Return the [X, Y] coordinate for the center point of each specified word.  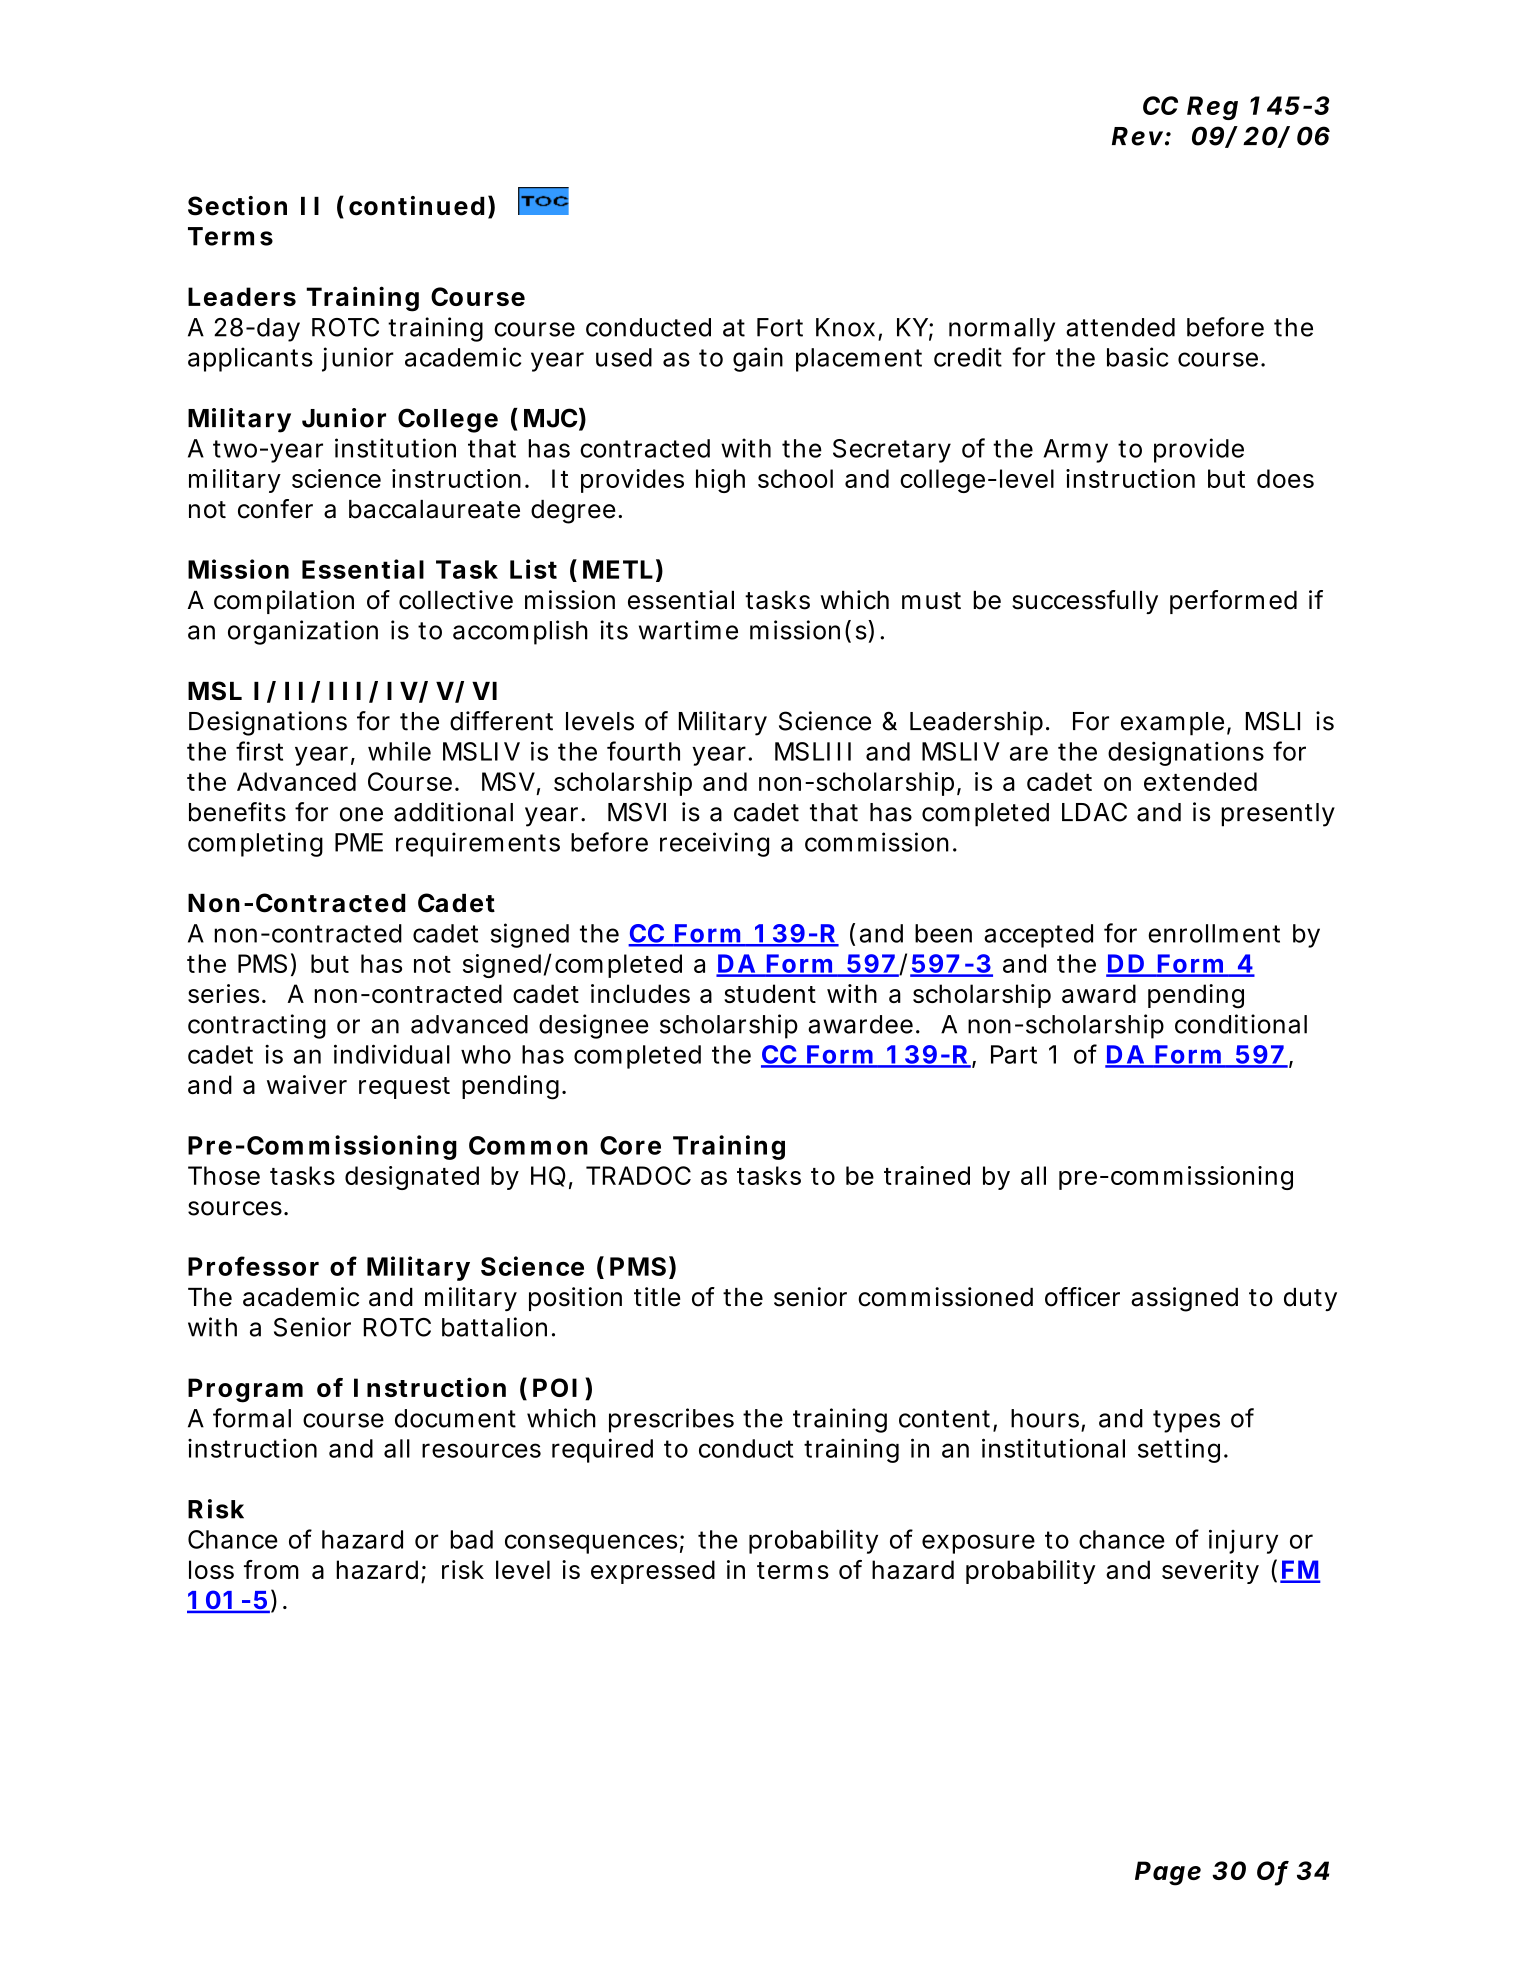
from [271, 1569]
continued [416, 206]
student [770, 993]
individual [392, 1054]
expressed [653, 1572]
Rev [1137, 136]
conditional [1241, 1024]
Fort [780, 327]
